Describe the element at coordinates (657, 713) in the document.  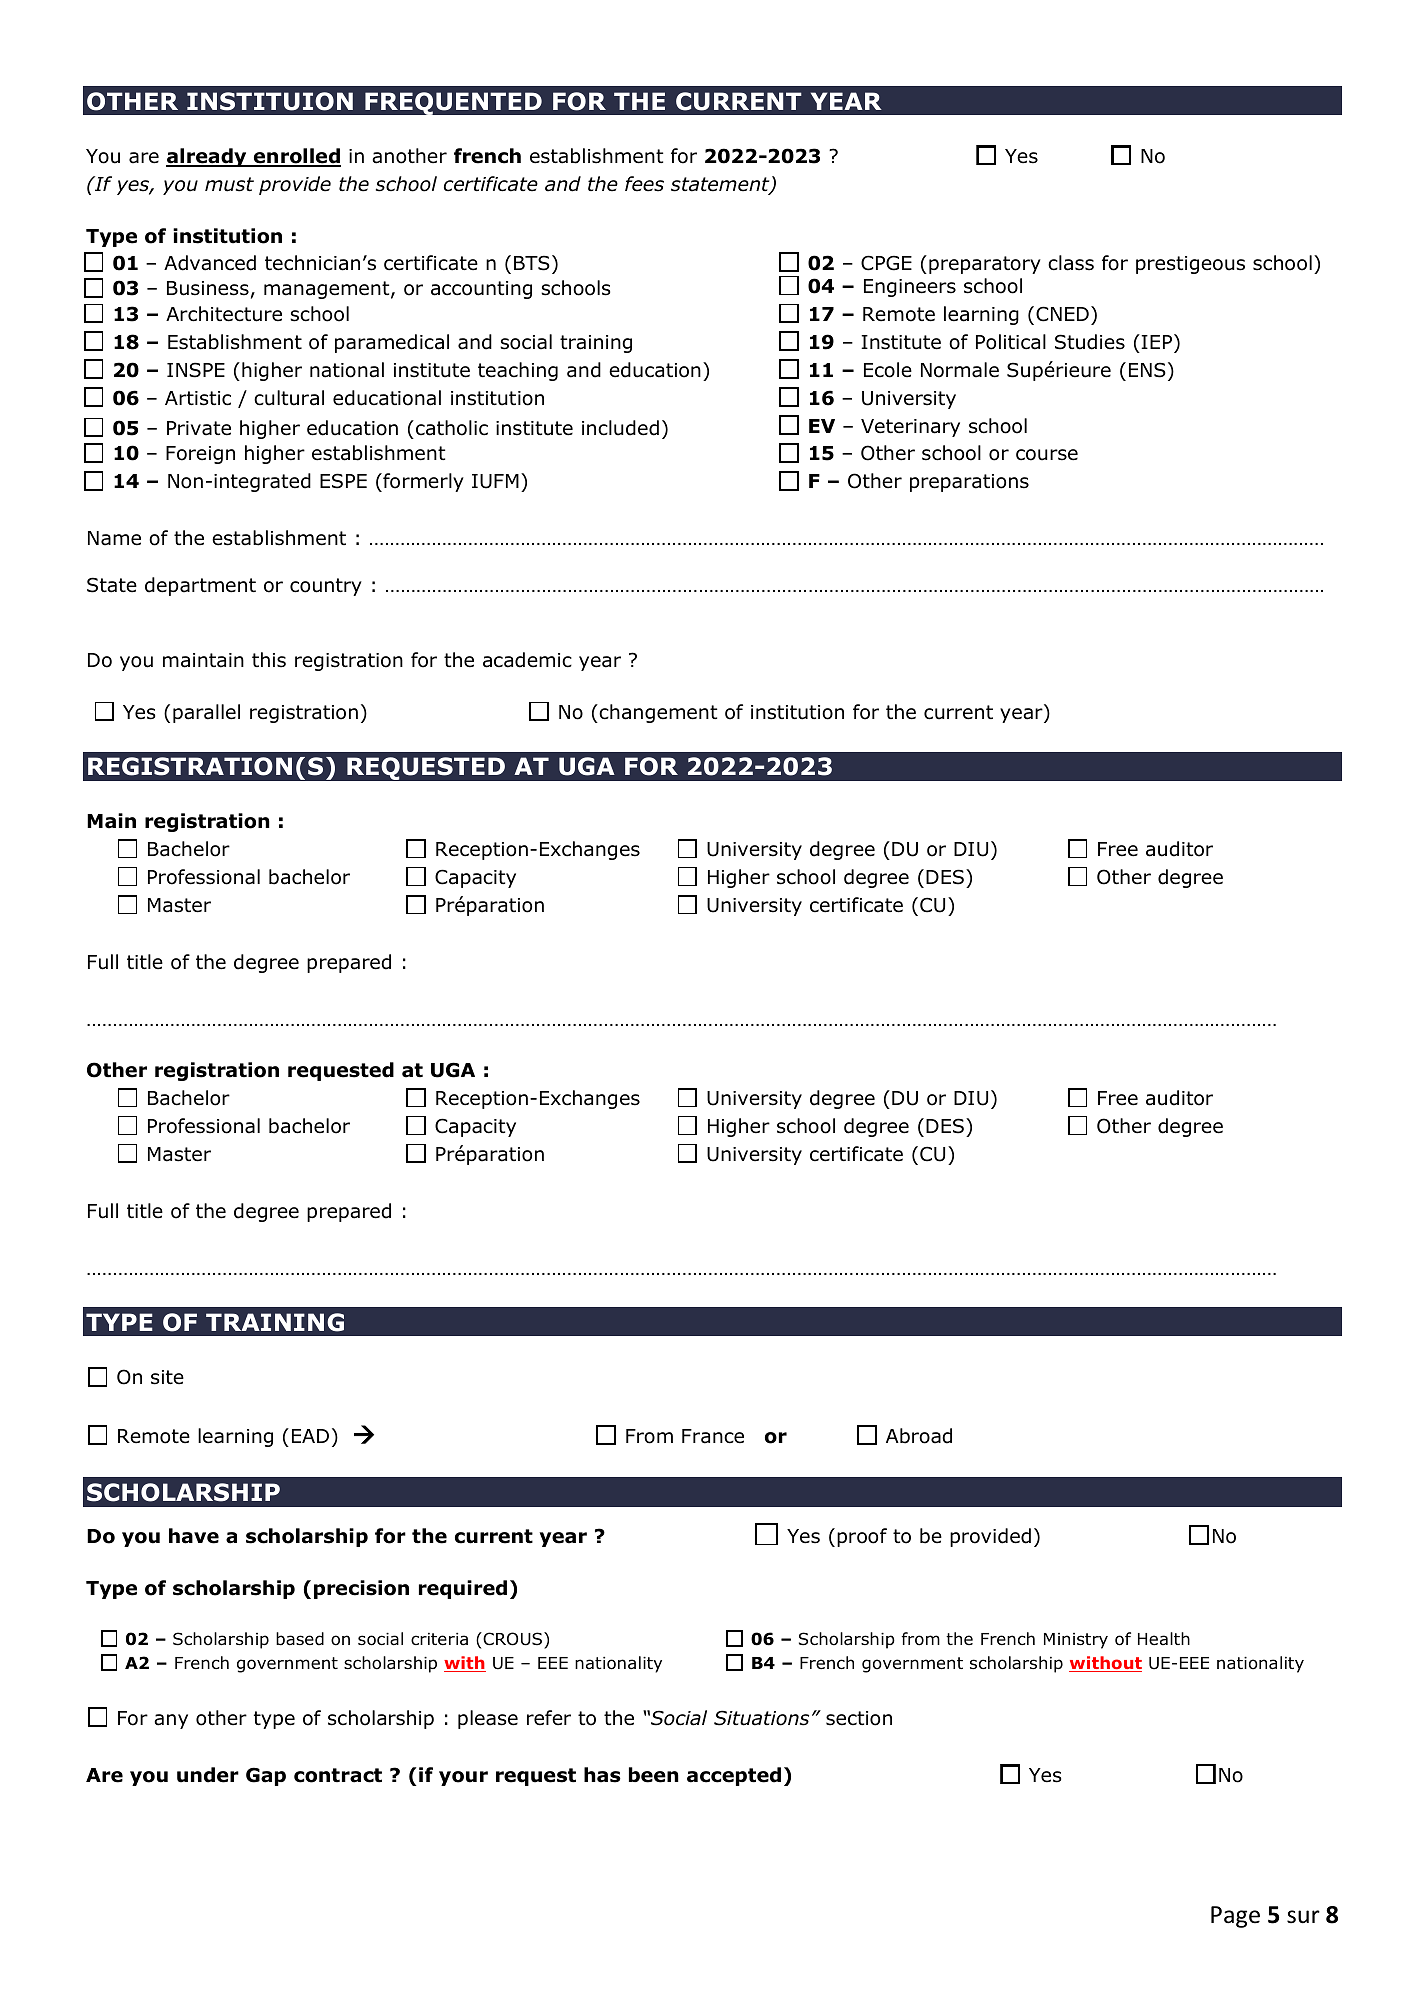
I see `changement` at that location.
